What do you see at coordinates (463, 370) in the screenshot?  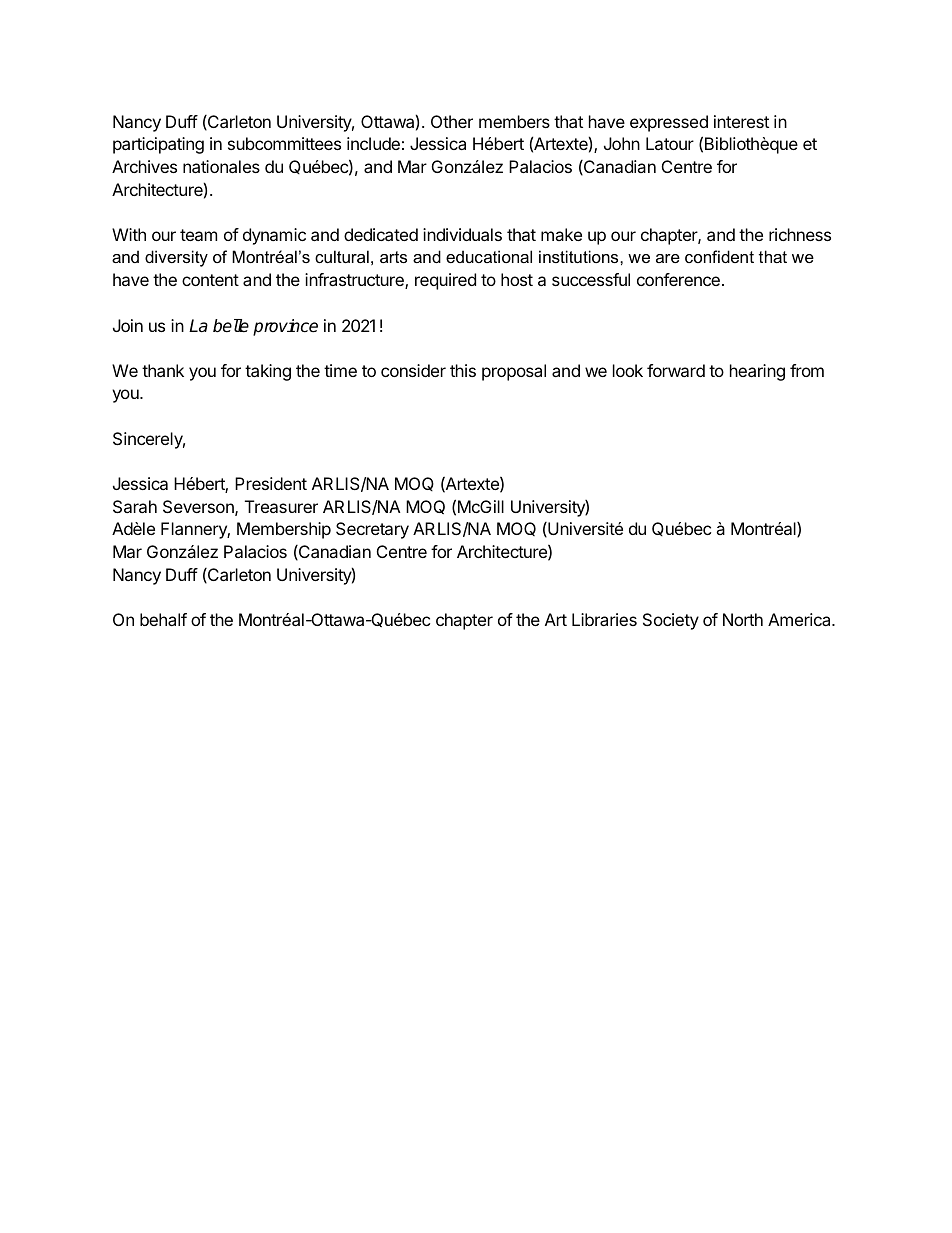 I see `this` at bounding box center [463, 370].
